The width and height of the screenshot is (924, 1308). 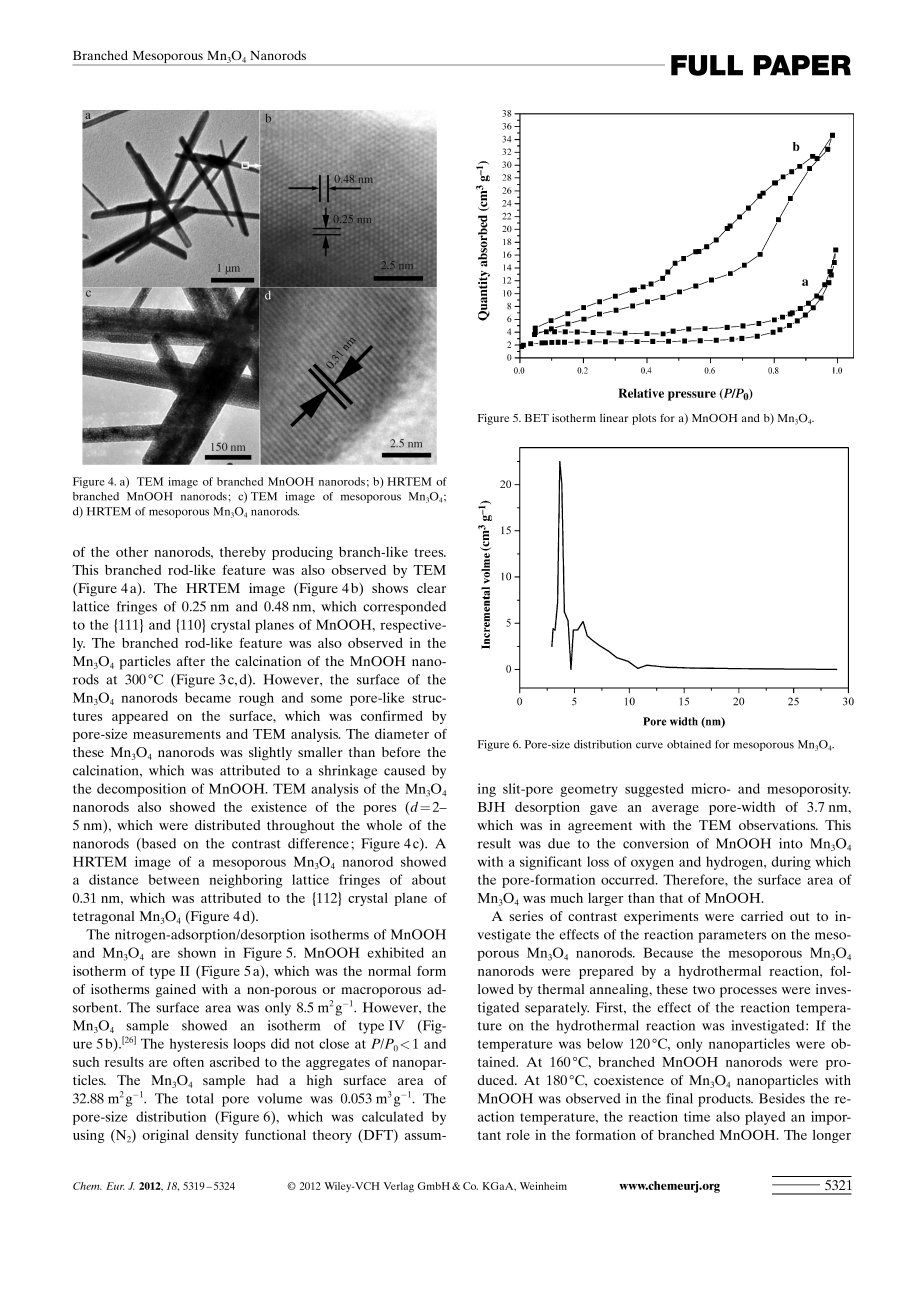 I want to click on linear, so click(x=614, y=418).
